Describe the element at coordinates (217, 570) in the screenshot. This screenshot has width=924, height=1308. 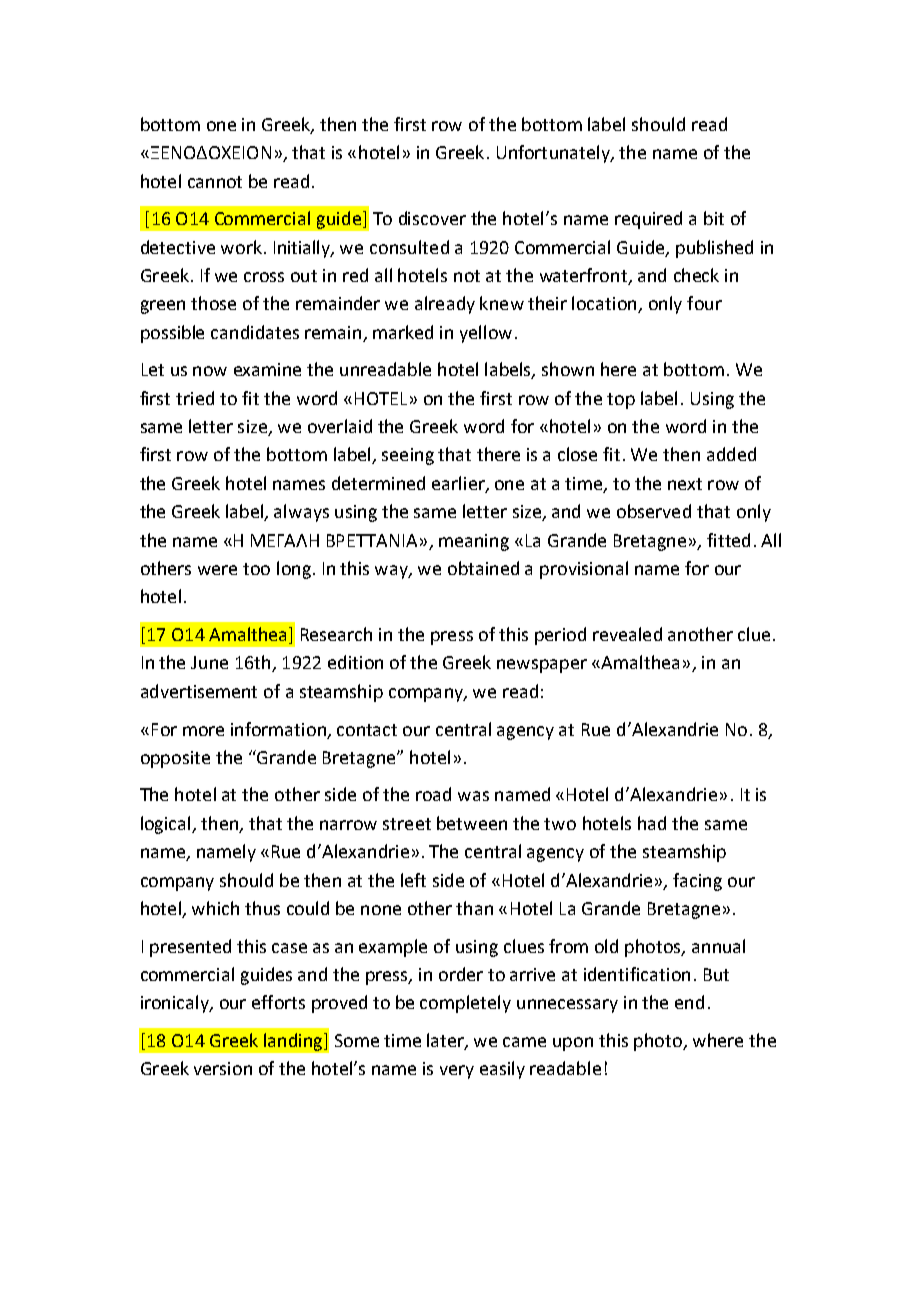
I see `were` at that location.
